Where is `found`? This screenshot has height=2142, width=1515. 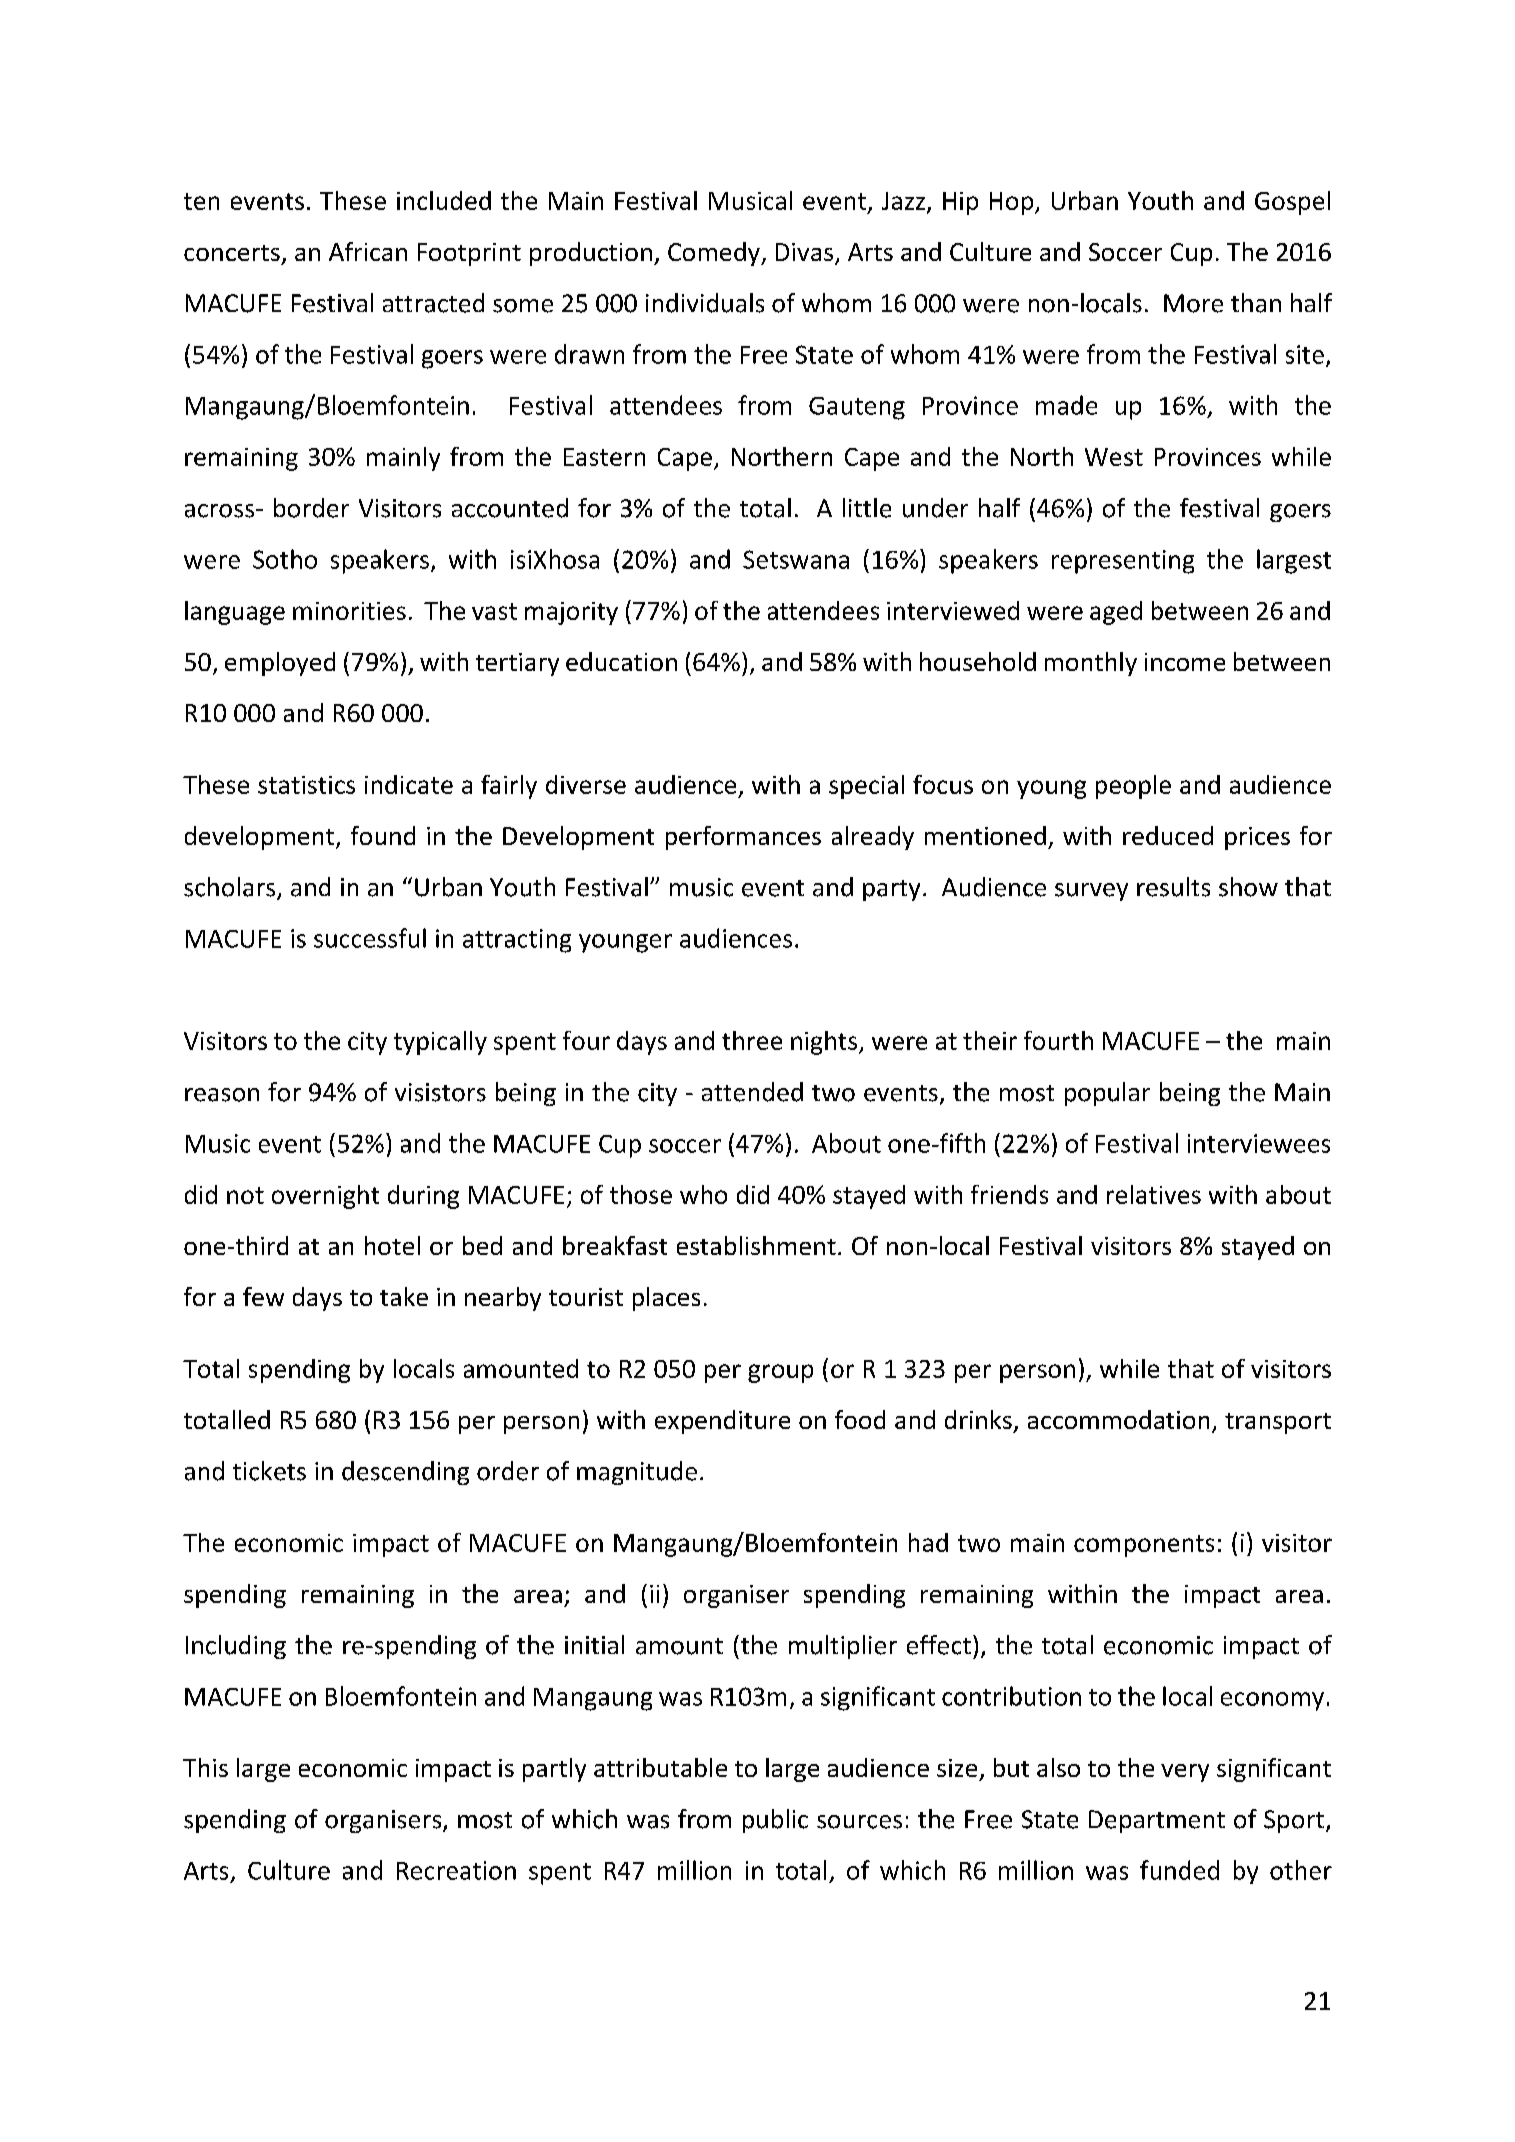 found is located at coordinates (383, 835).
